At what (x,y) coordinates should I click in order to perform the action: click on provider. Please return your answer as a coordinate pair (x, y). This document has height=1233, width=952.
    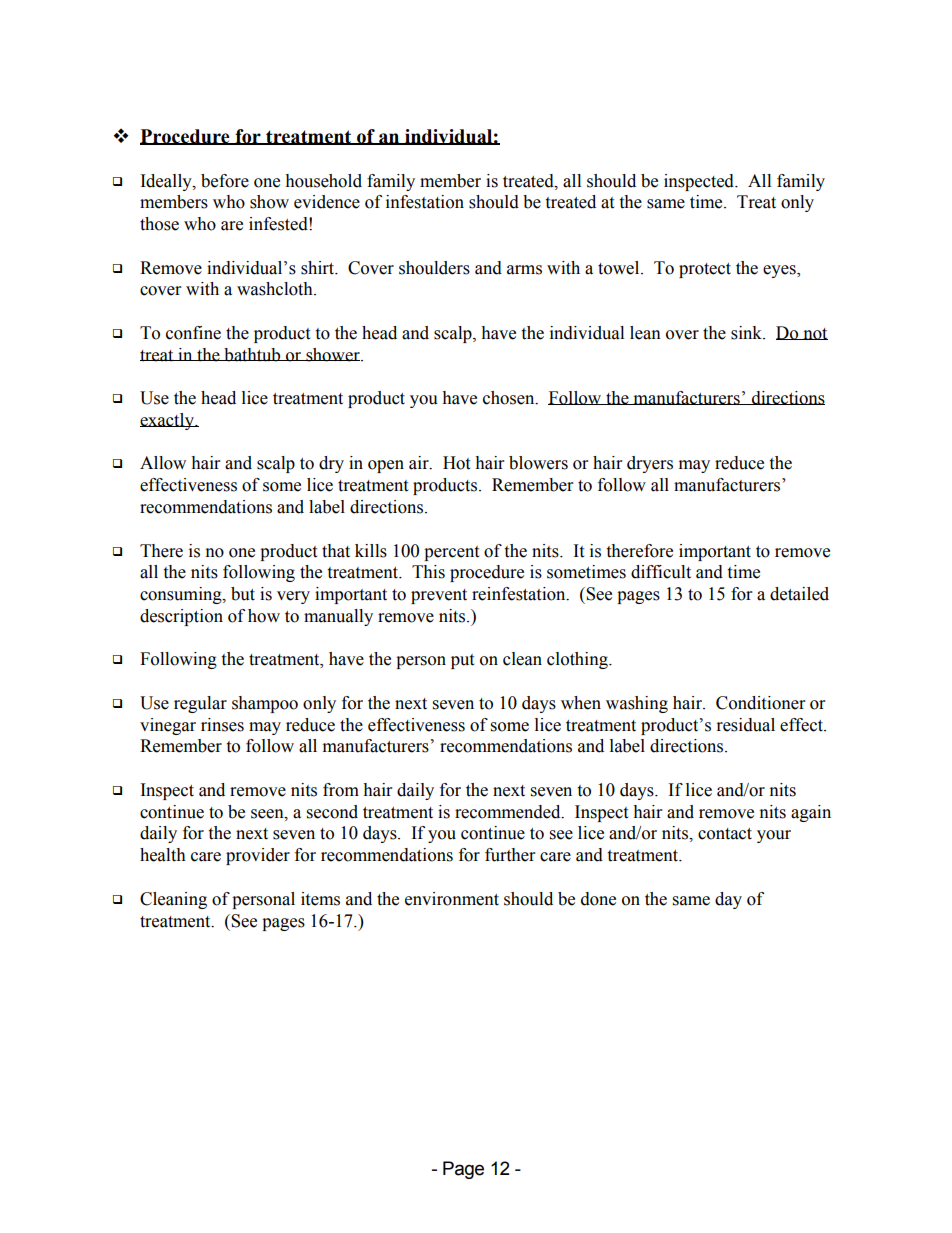
    Looking at the image, I should click on (258, 856).
